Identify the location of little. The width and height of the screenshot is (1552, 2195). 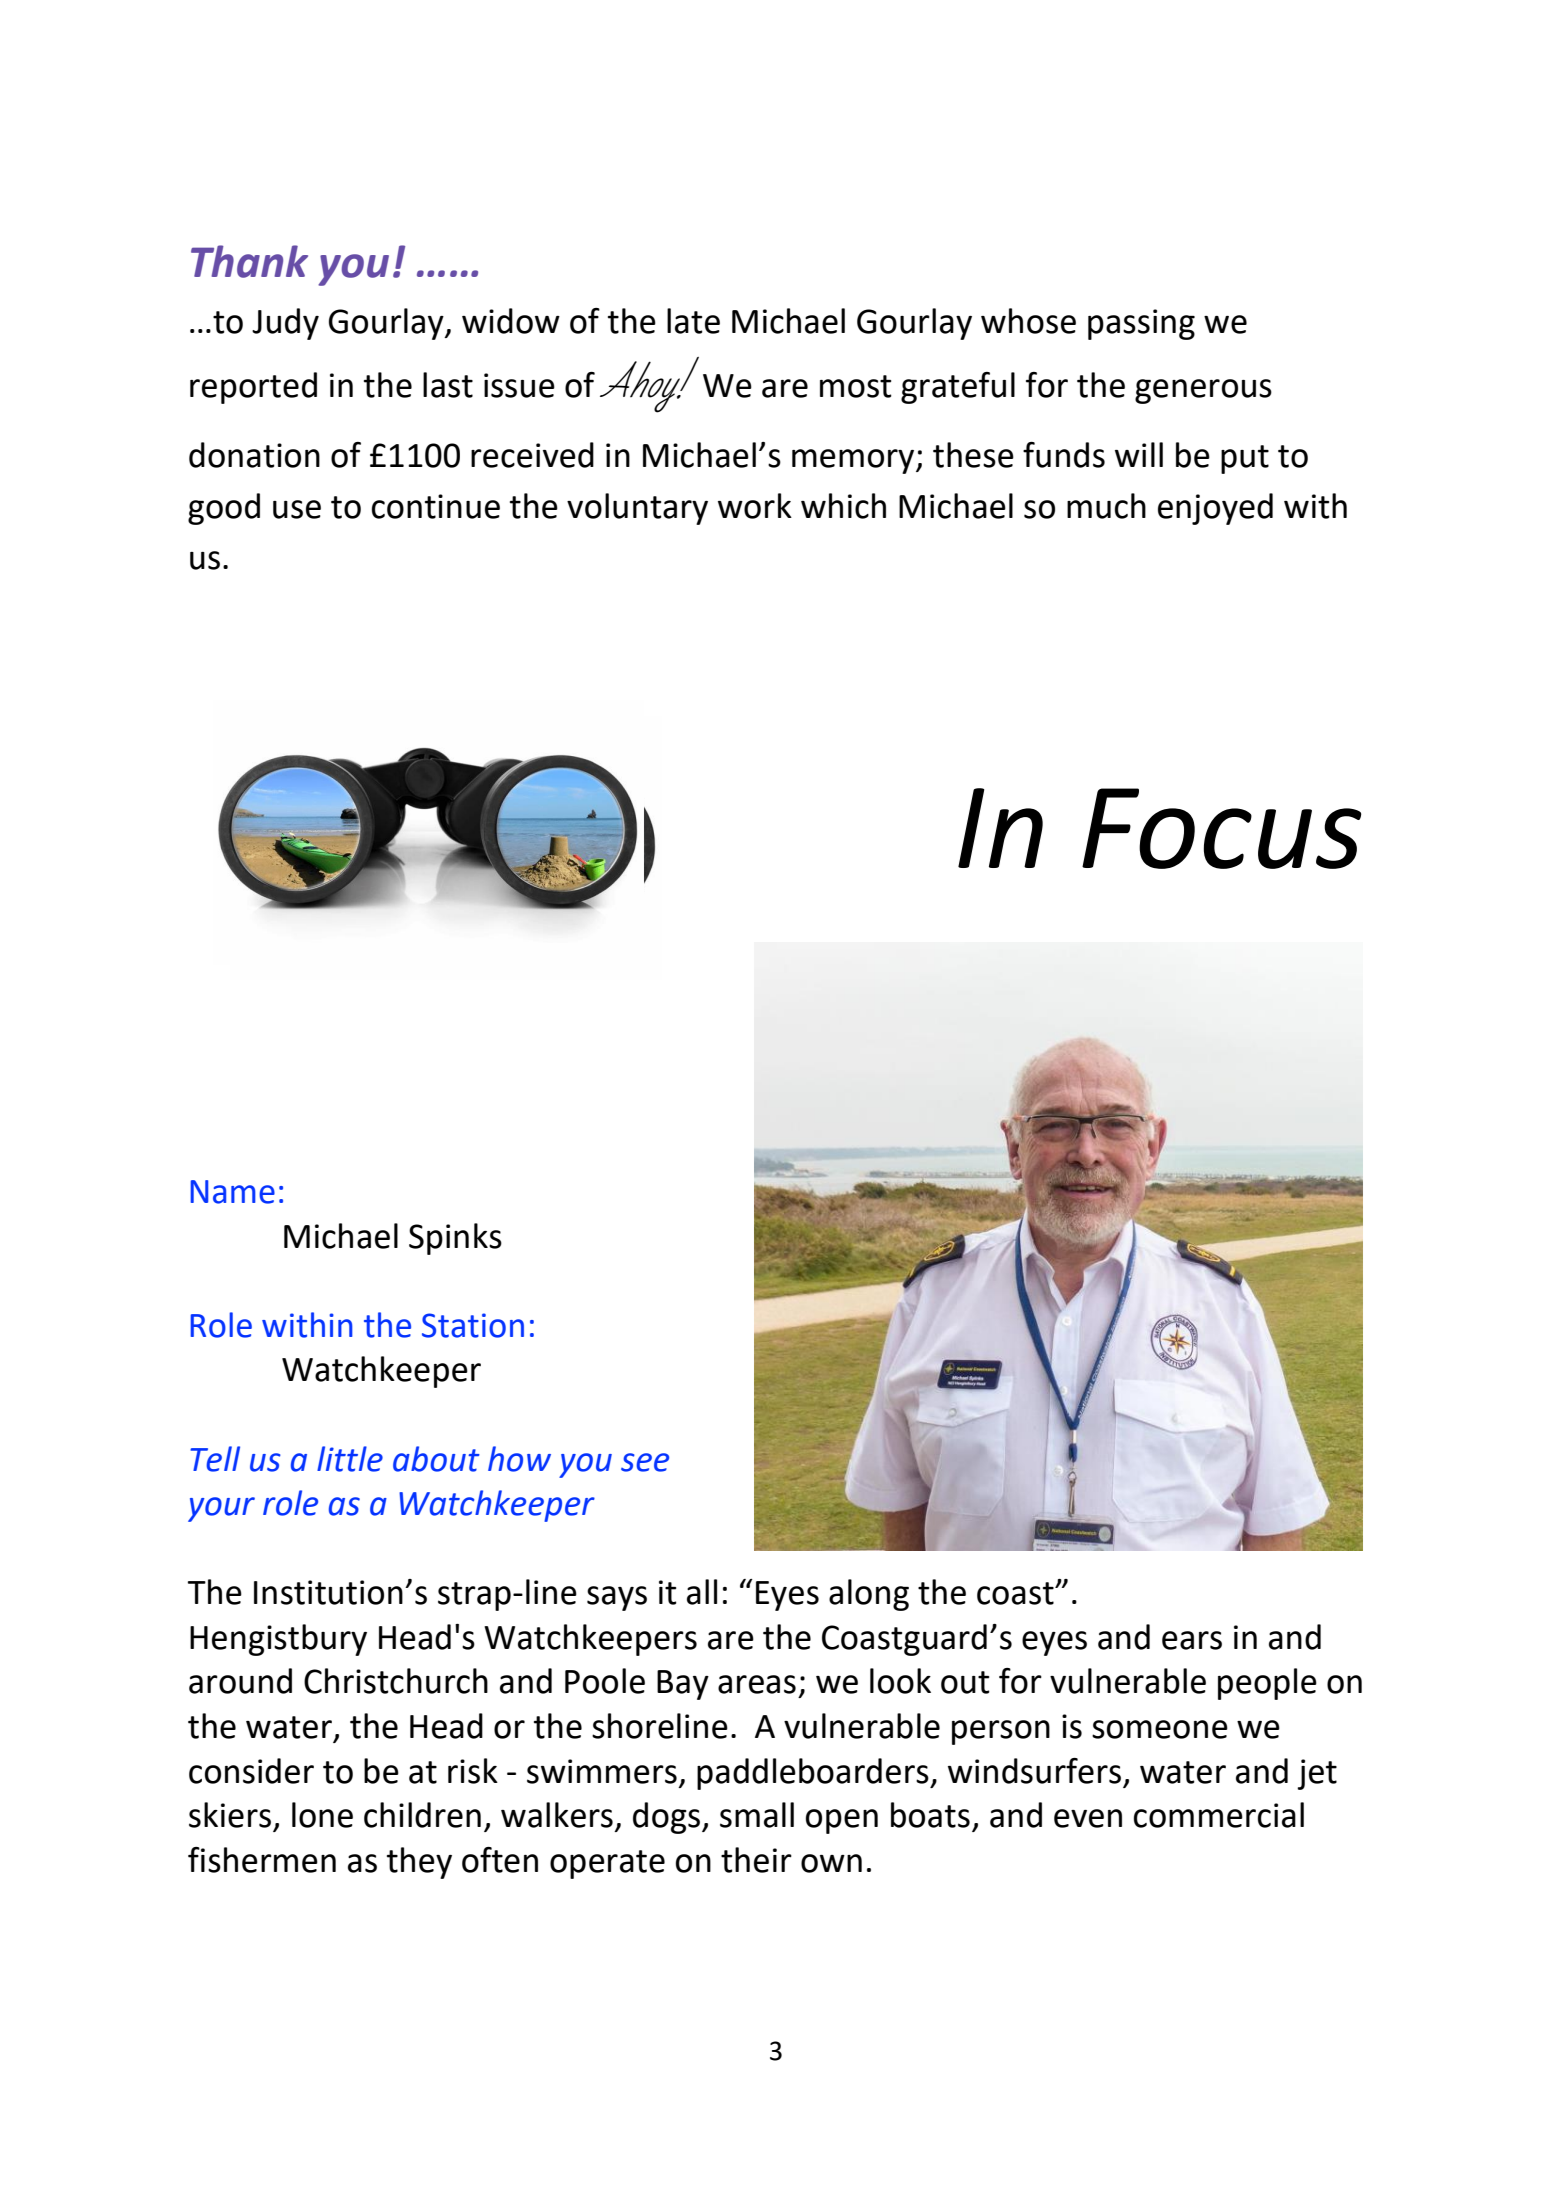
(350, 1459).
